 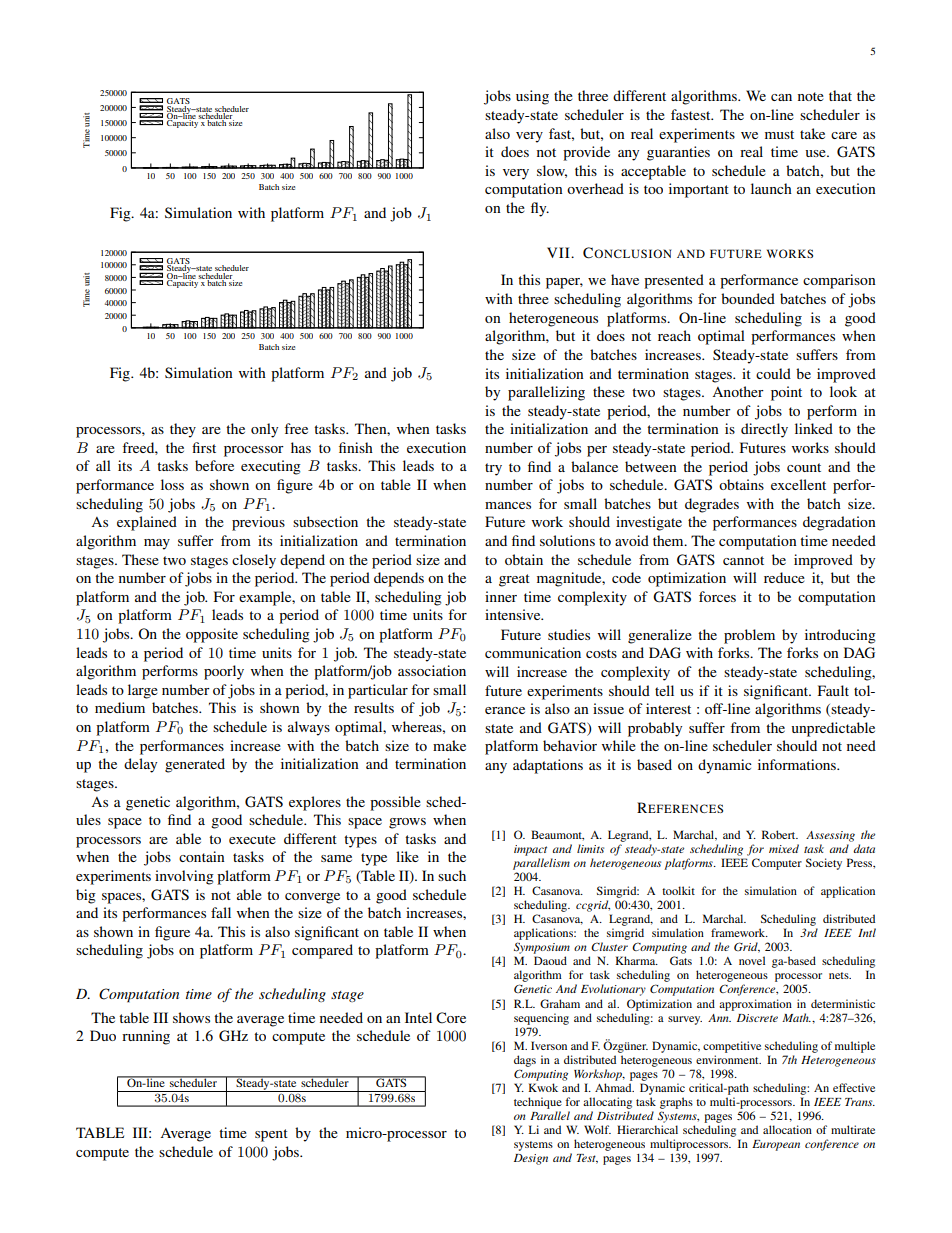 I want to click on spent, so click(x=271, y=1135).
